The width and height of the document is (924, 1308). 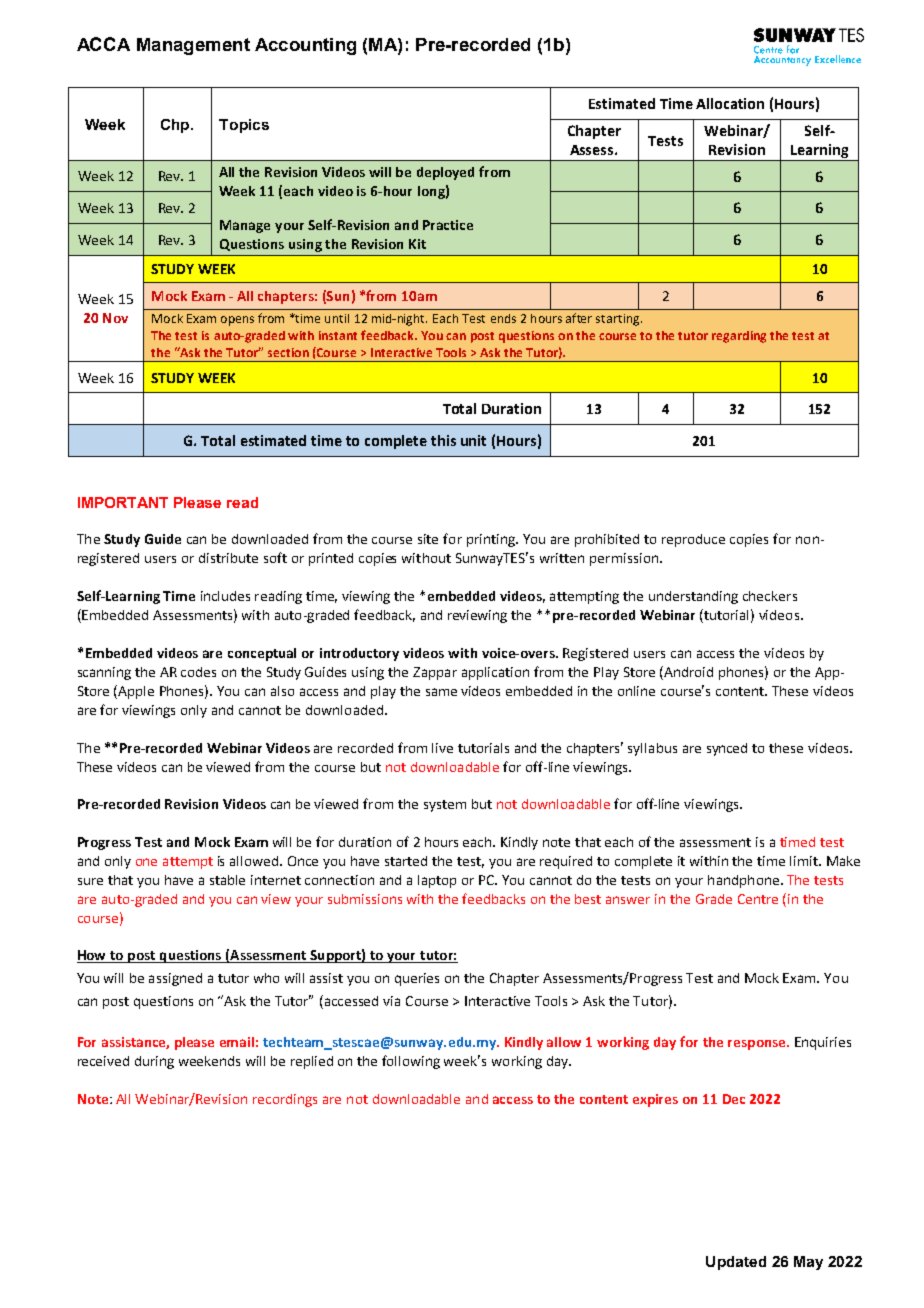 I want to click on following, so click(x=411, y=1062).
